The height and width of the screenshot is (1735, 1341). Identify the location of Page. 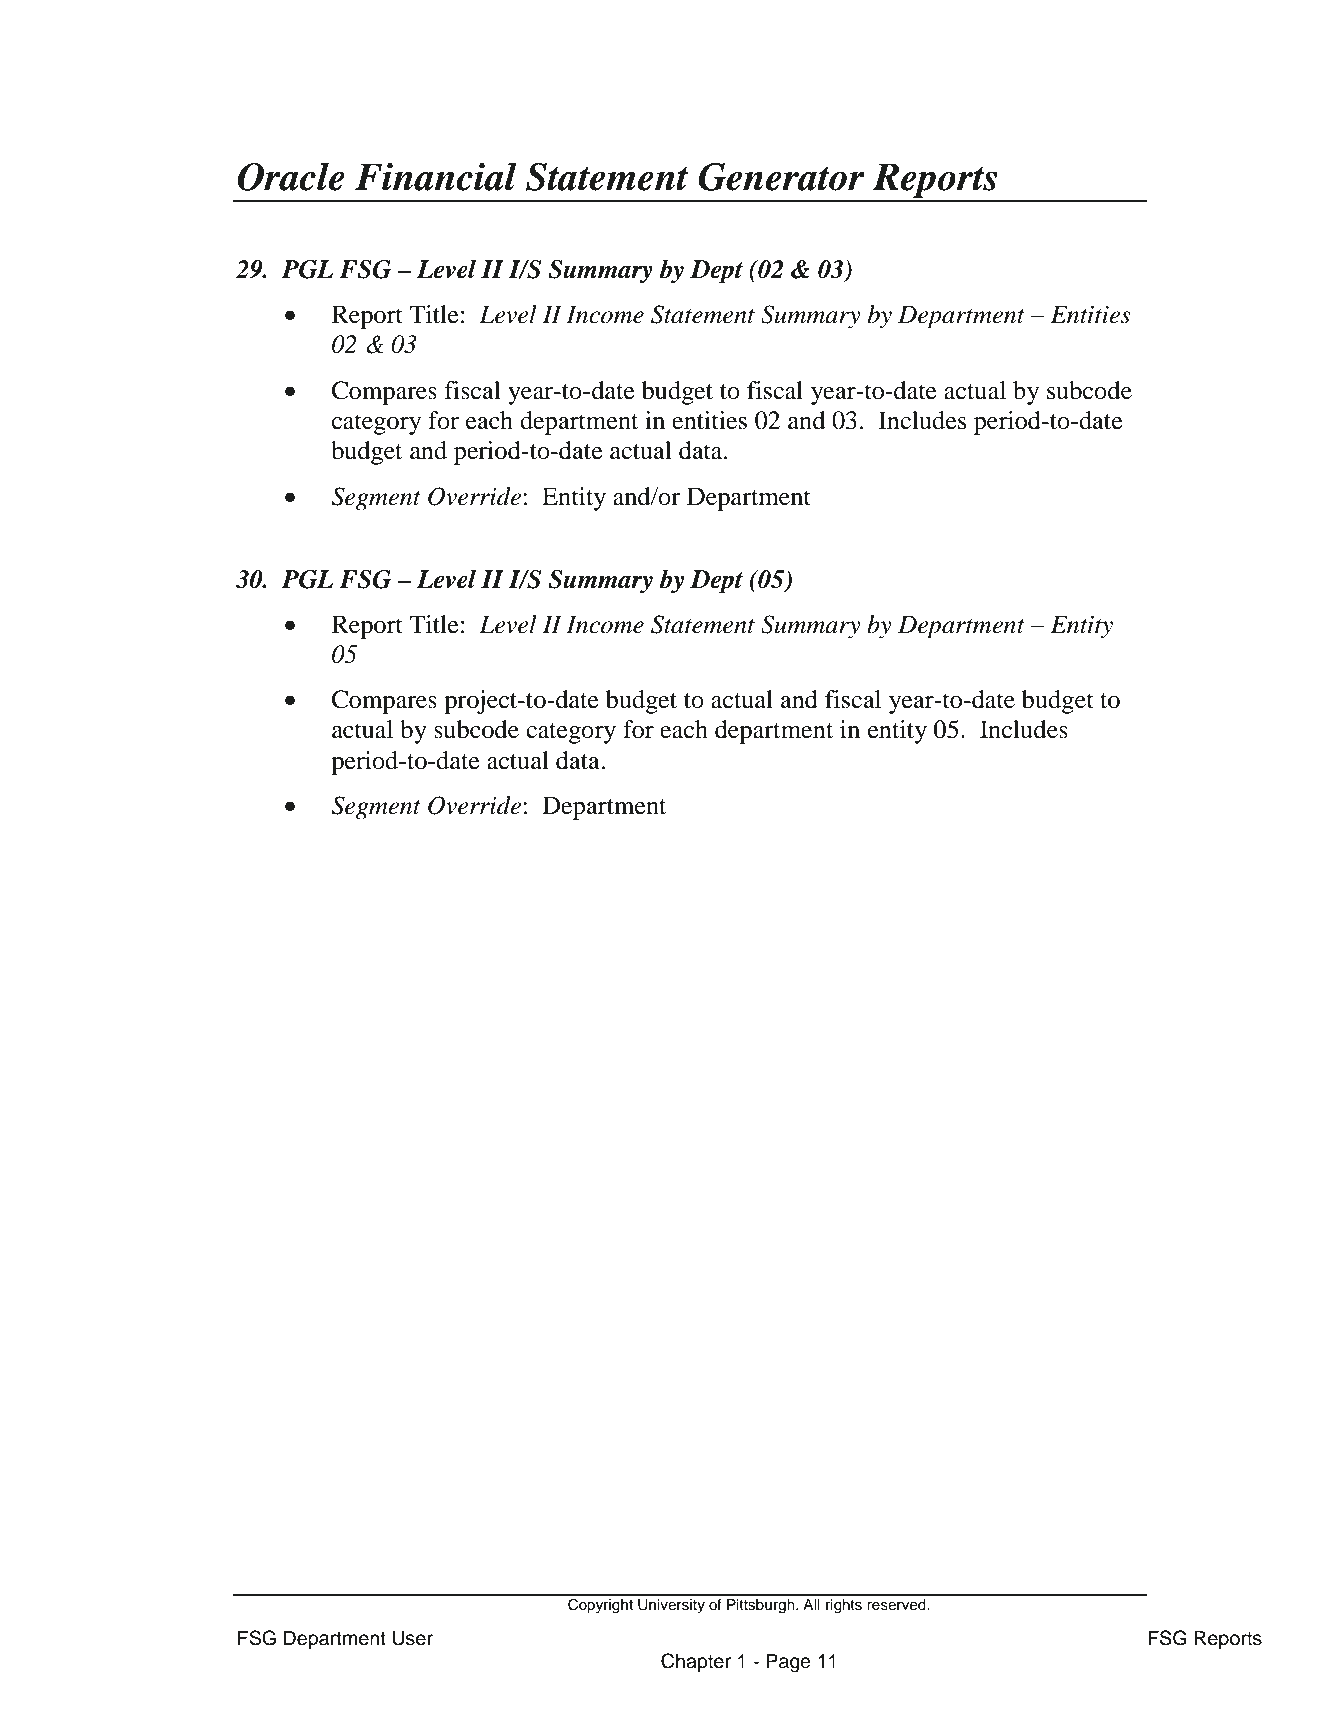
(788, 1663).
